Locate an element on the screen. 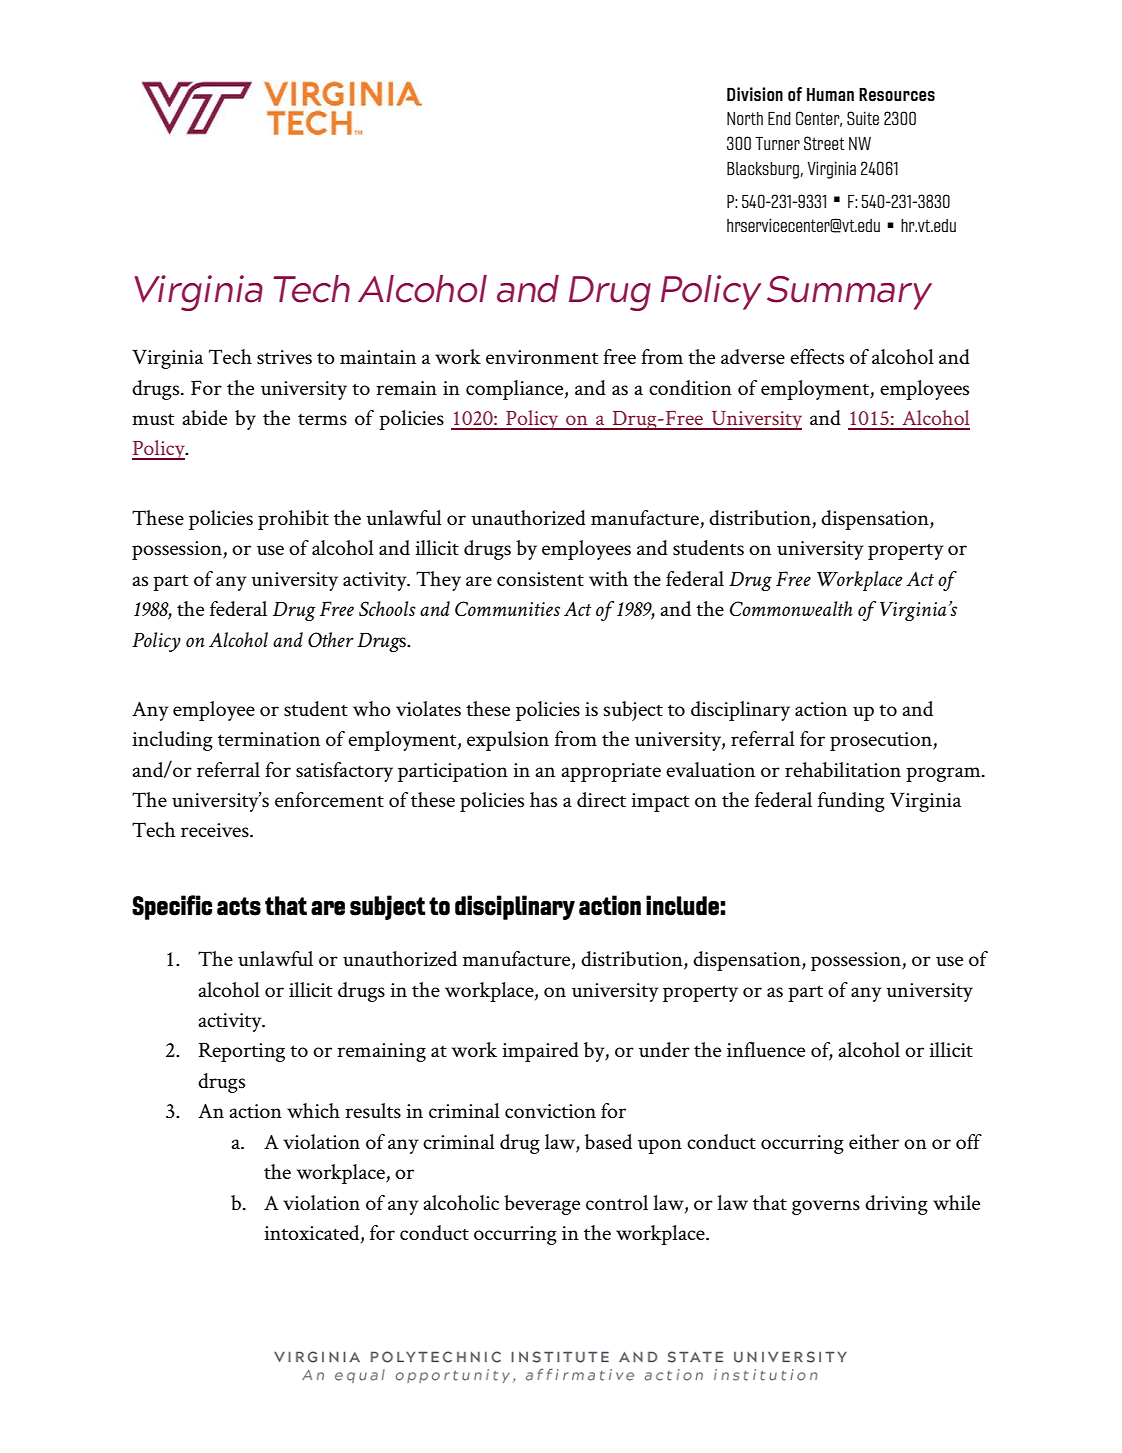 The width and height of the screenshot is (1122, 1453). prosecution is located at coordinates (882, 741).
